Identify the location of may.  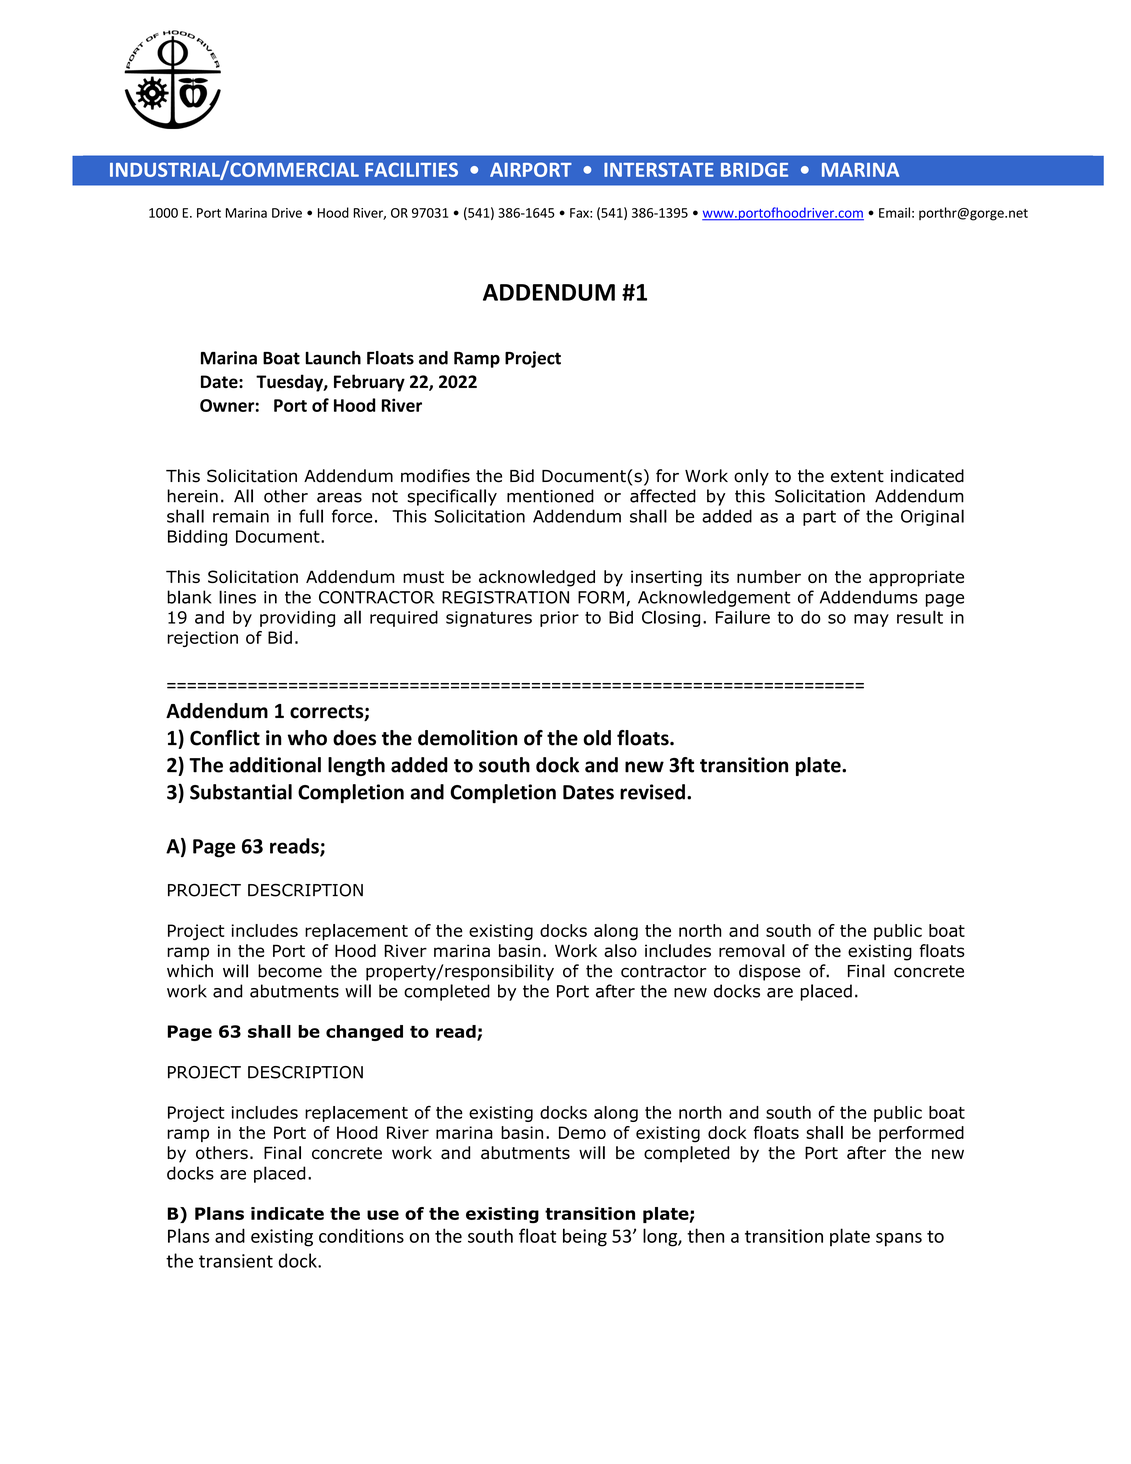
(871, 620).
